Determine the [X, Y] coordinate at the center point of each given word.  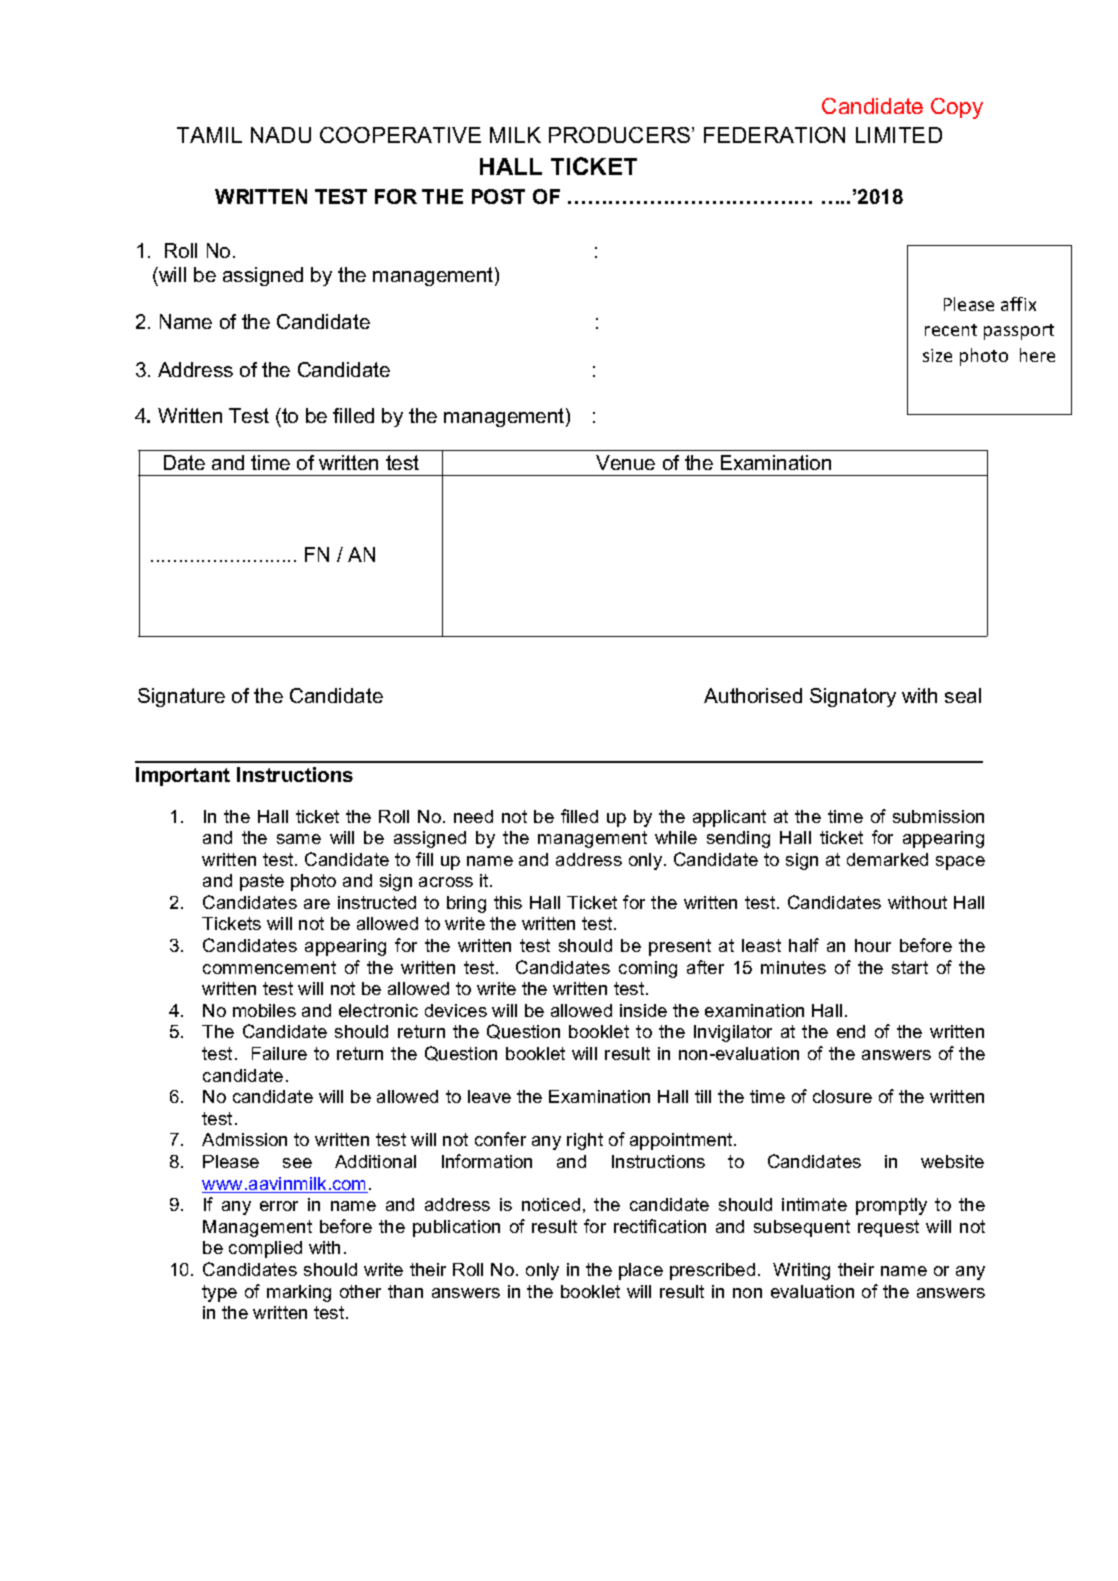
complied [265, 1249]
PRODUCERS [621, 135]
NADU [281, 135]
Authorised [753, 695]
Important [183, 776]
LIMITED [899, 135]
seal [963, 695]
